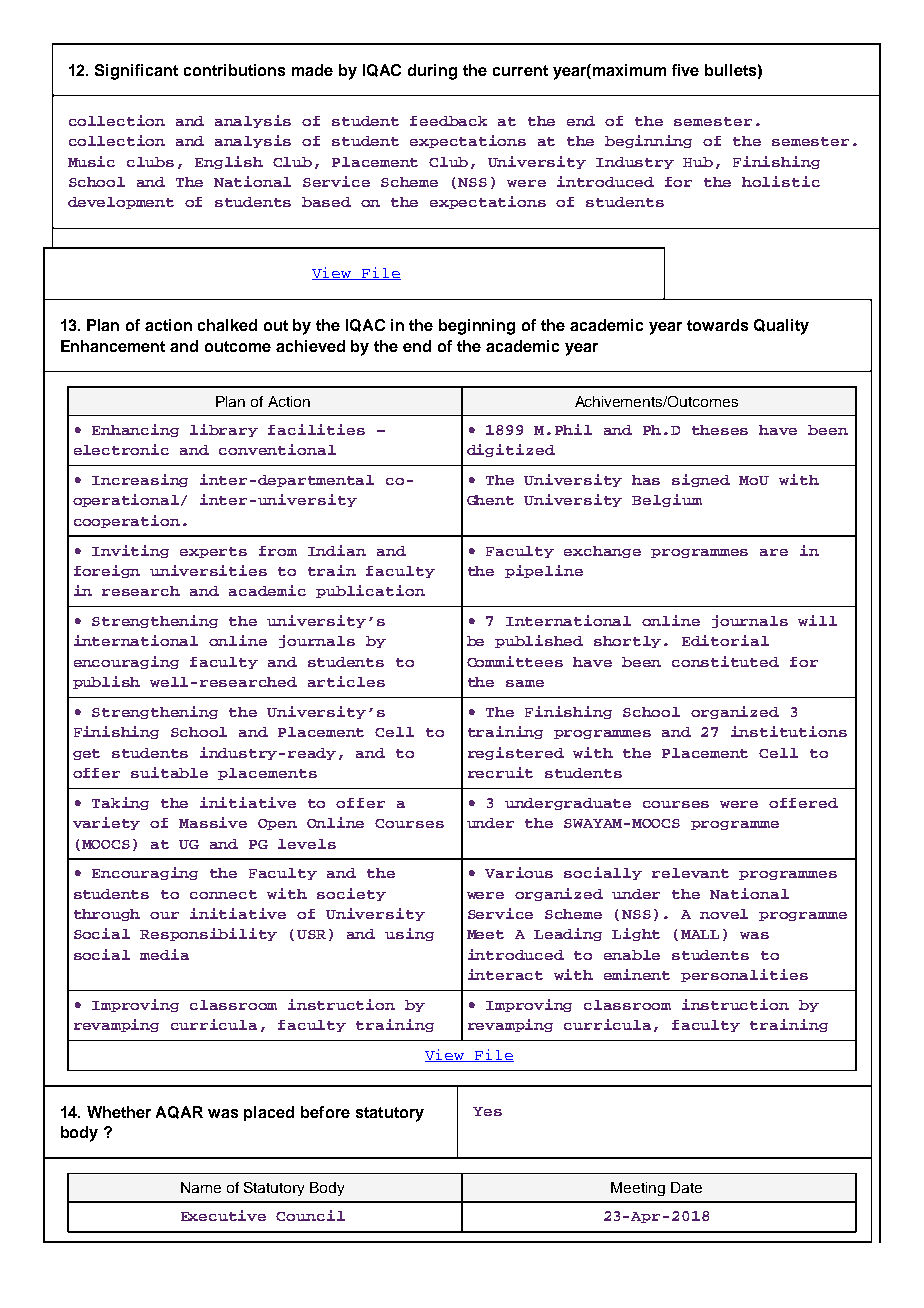  What do you see at coordinates (208, 934) in the page?
I see `Responsibility` at bounding box center [208, 934].
